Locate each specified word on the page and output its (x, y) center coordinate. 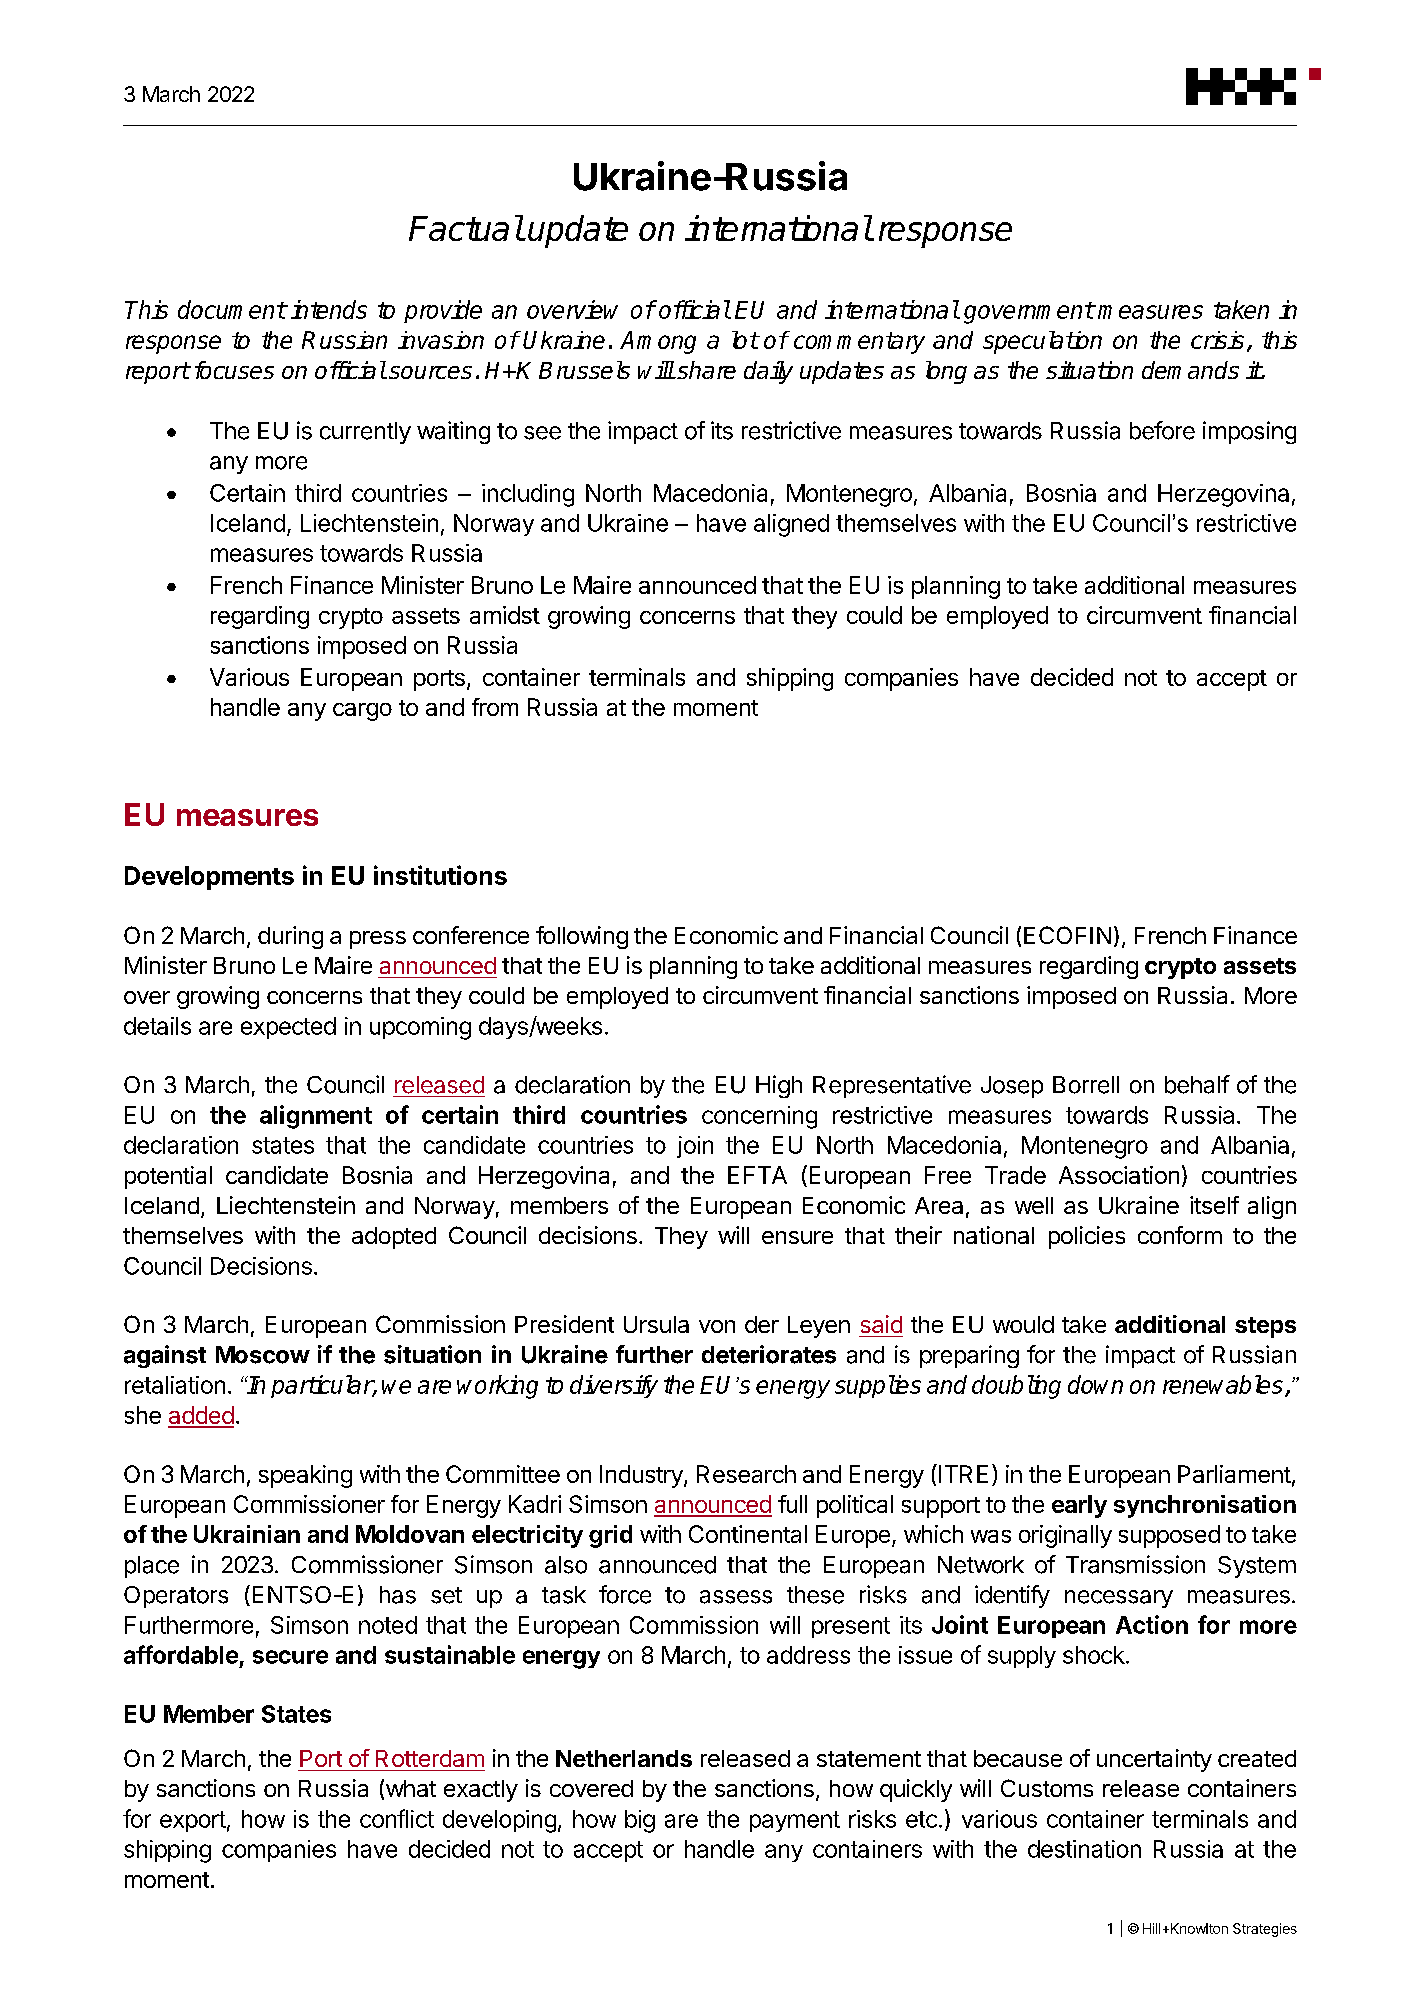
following (582, 937)
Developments (209, 878)
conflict (397, 1818)
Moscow (263, 1355)
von (717, 1326)
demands (1190, 370)
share (705, 370)
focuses (234, 370)
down (1095, 1384)
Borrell (1086, 1085)
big (640, 1821)
